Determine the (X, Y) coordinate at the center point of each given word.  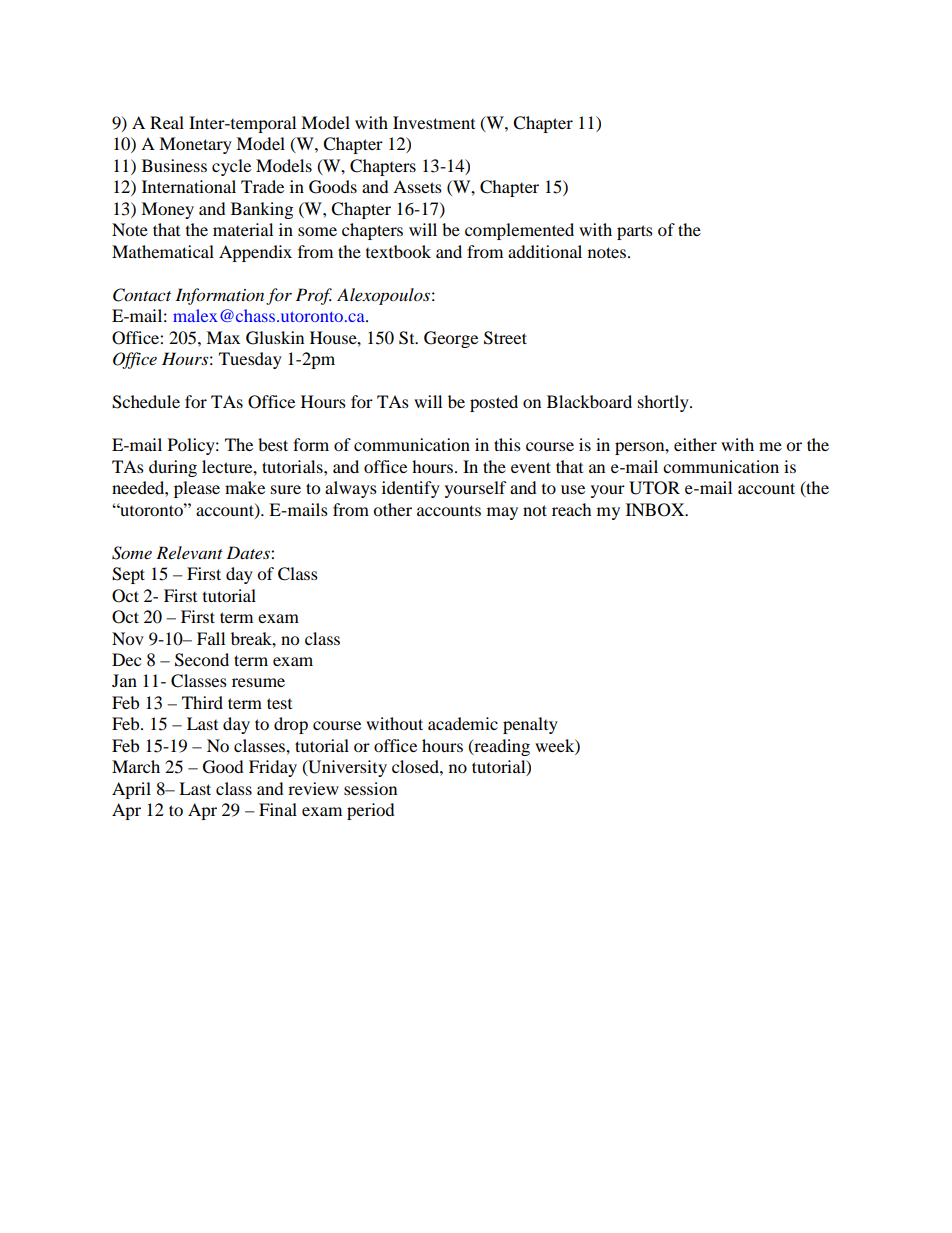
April (131, 790)
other (392, 509)
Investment (434, 122)
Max (223, 337)
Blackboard (589, 401)
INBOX (656, 510)
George (451, 339)
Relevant (189, 552)
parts (635, 232)
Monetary (195, 145)
